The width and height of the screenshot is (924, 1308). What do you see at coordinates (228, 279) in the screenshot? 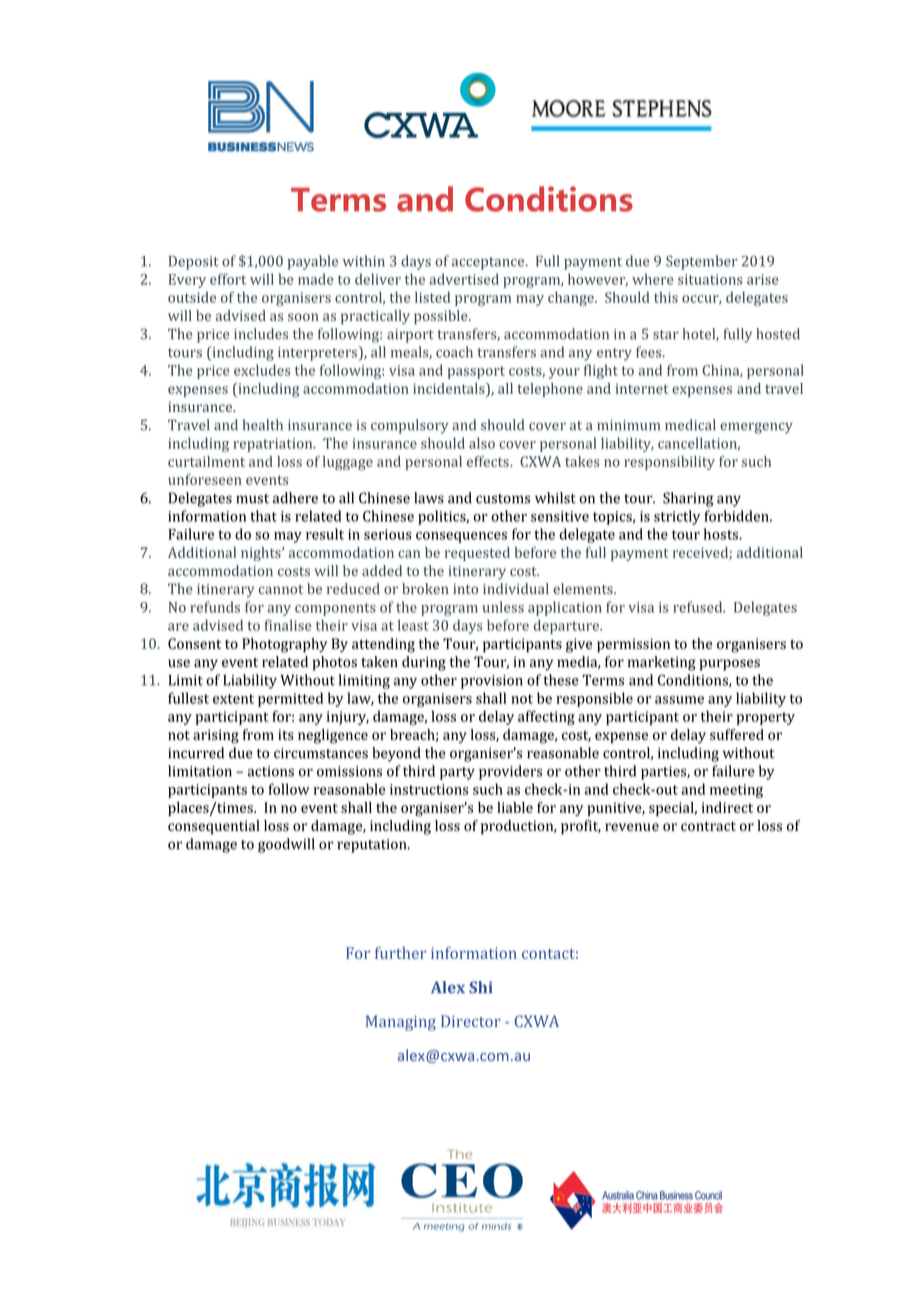
I see `effort` at bounding box center [228, 279].
